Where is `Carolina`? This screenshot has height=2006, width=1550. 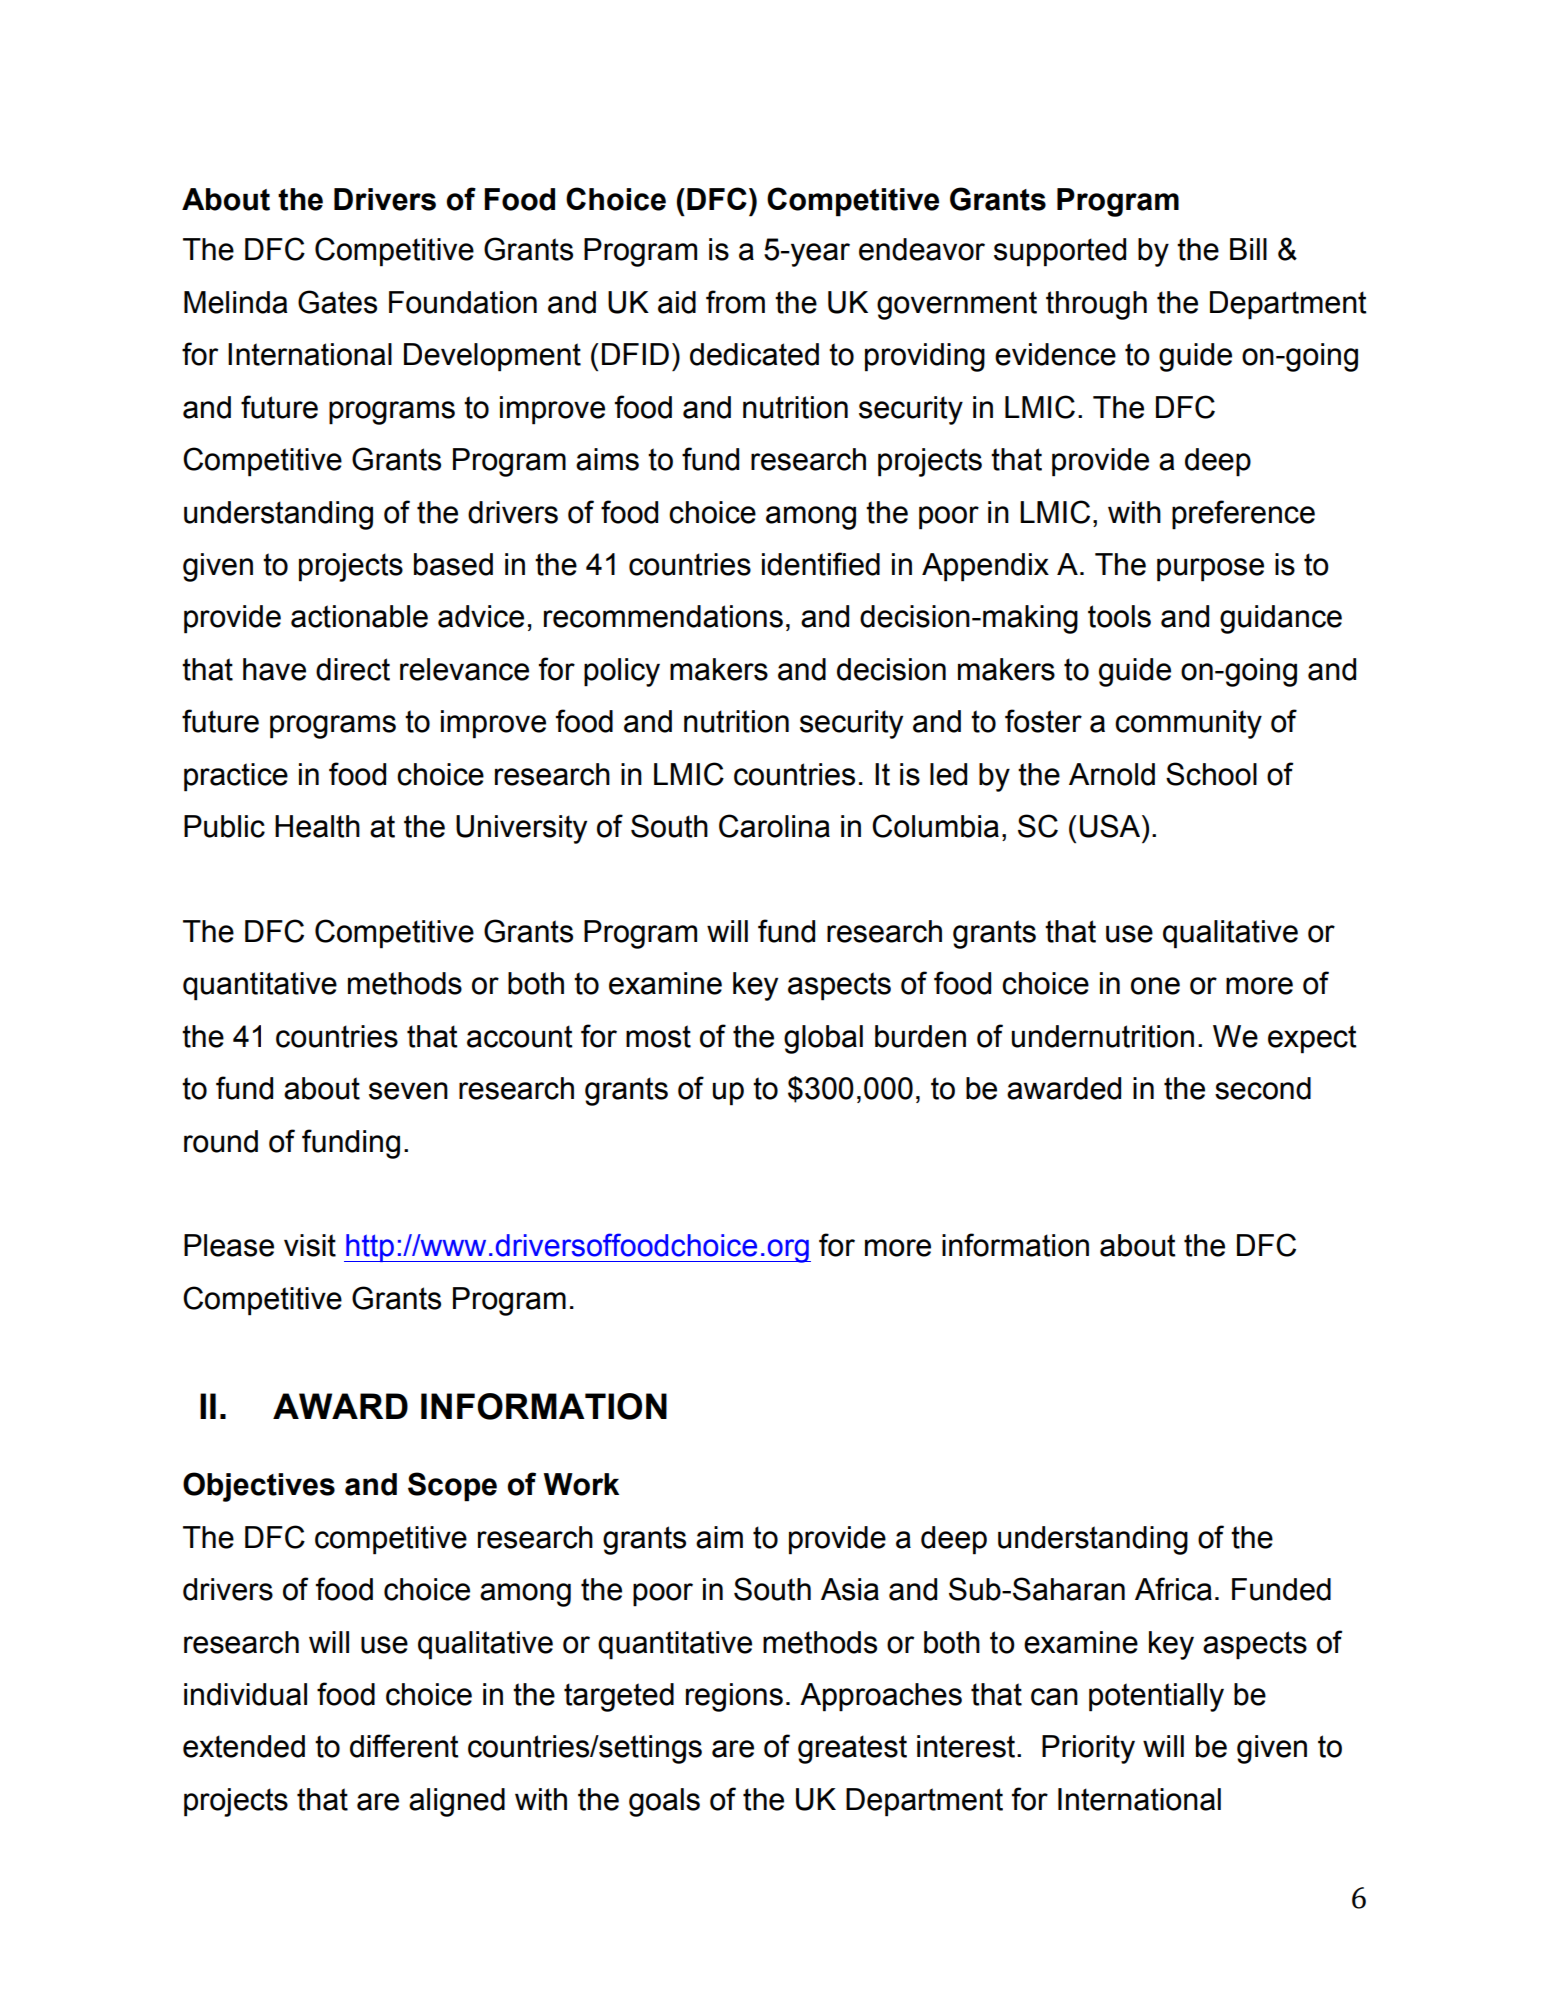
Carolina is located at coordinates (774, 826).
